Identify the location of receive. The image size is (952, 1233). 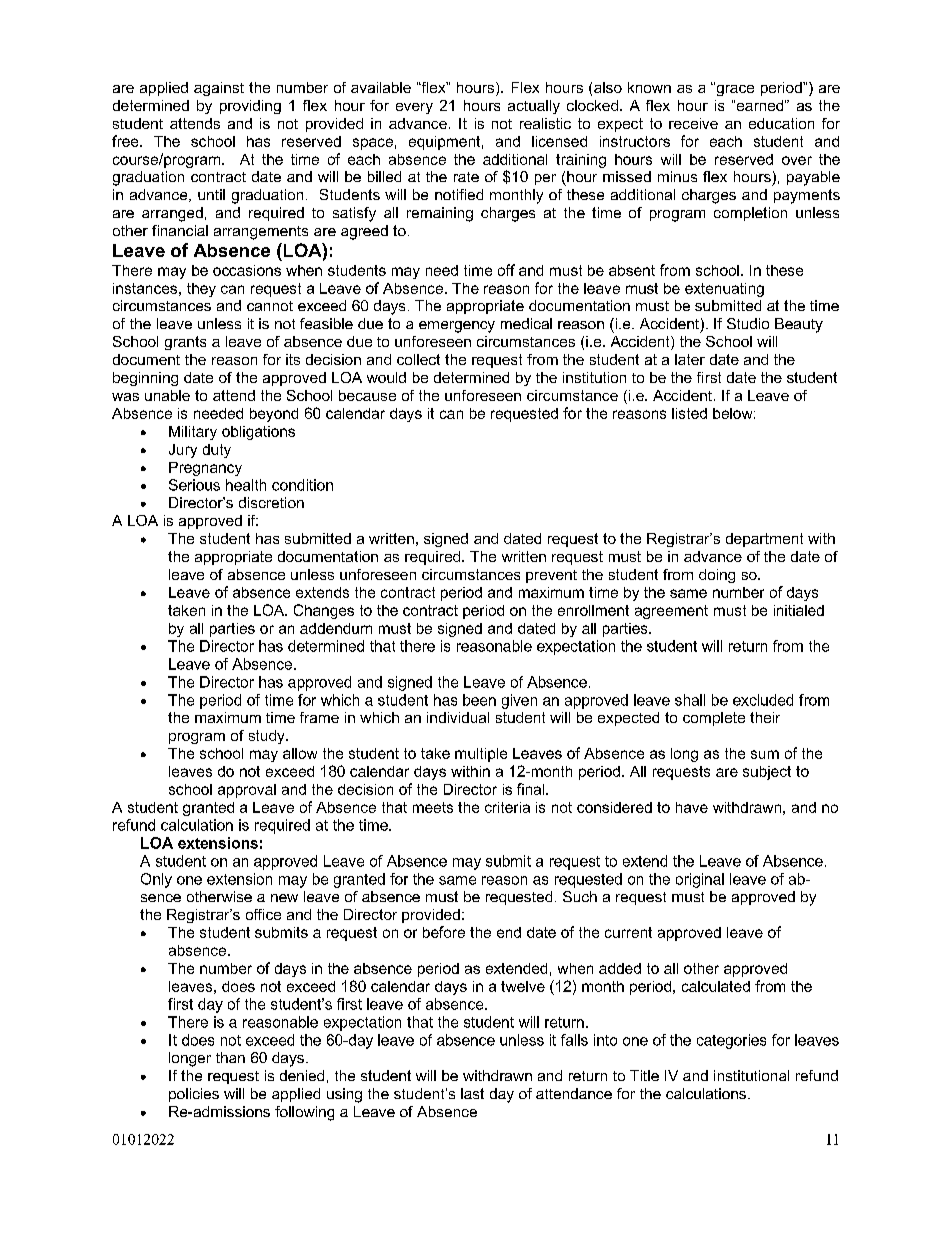
(693, 123).
